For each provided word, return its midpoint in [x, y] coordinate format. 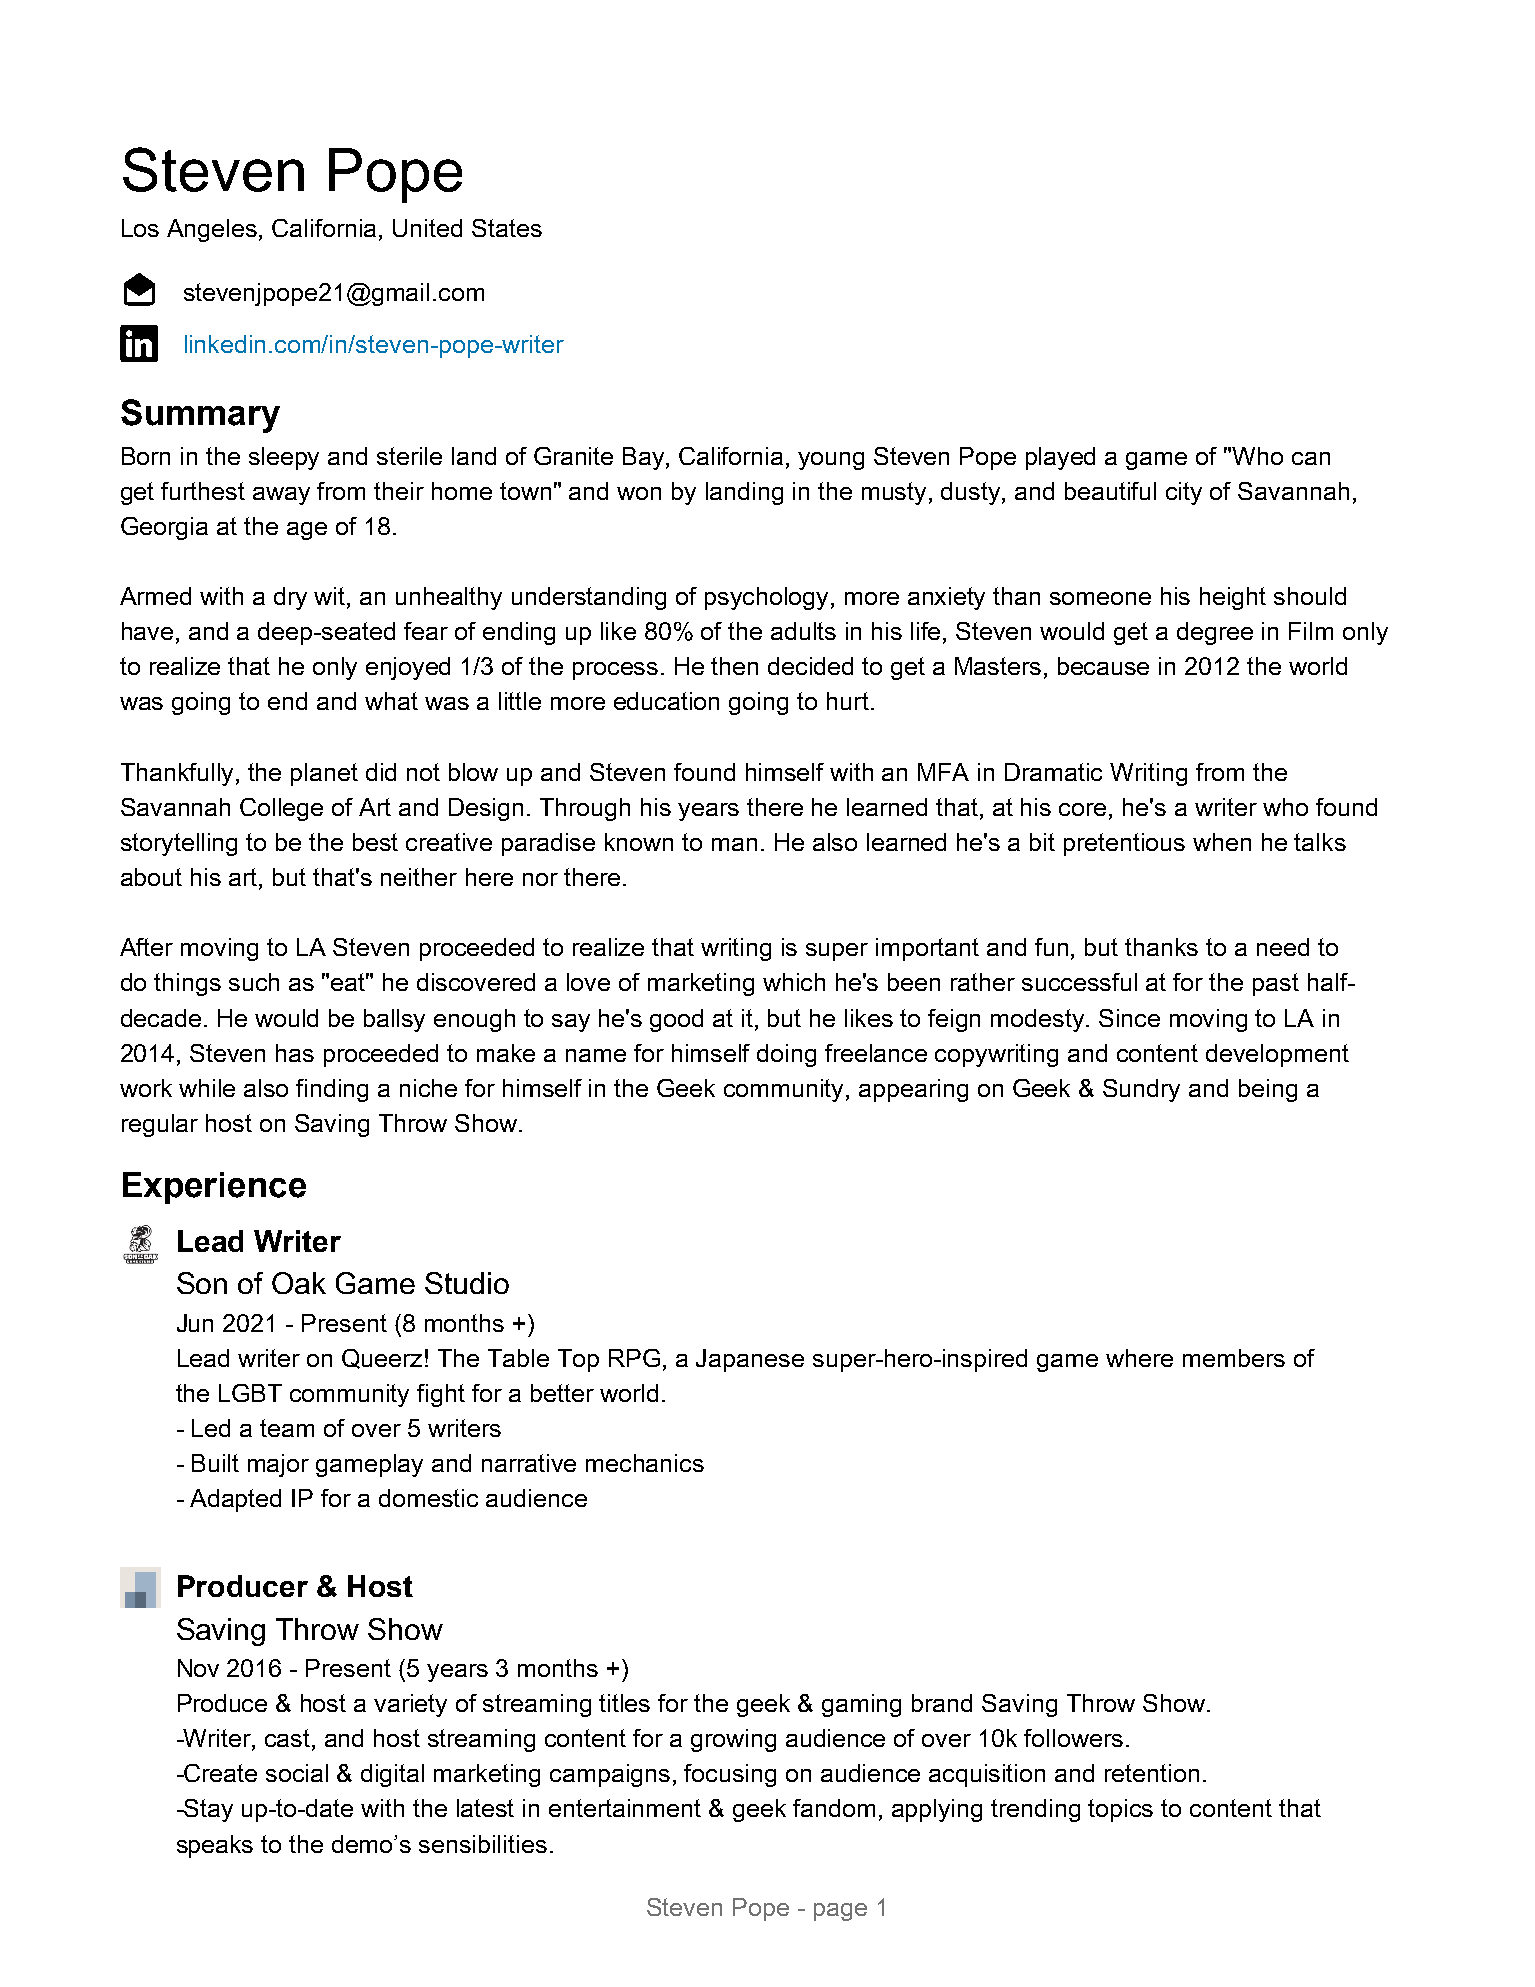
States [507, 228]
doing [786, 1055]
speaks [215, 1846]
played [1060, 458]
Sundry [1141, 1090]
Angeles [213, 230]
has [295, 1053]
